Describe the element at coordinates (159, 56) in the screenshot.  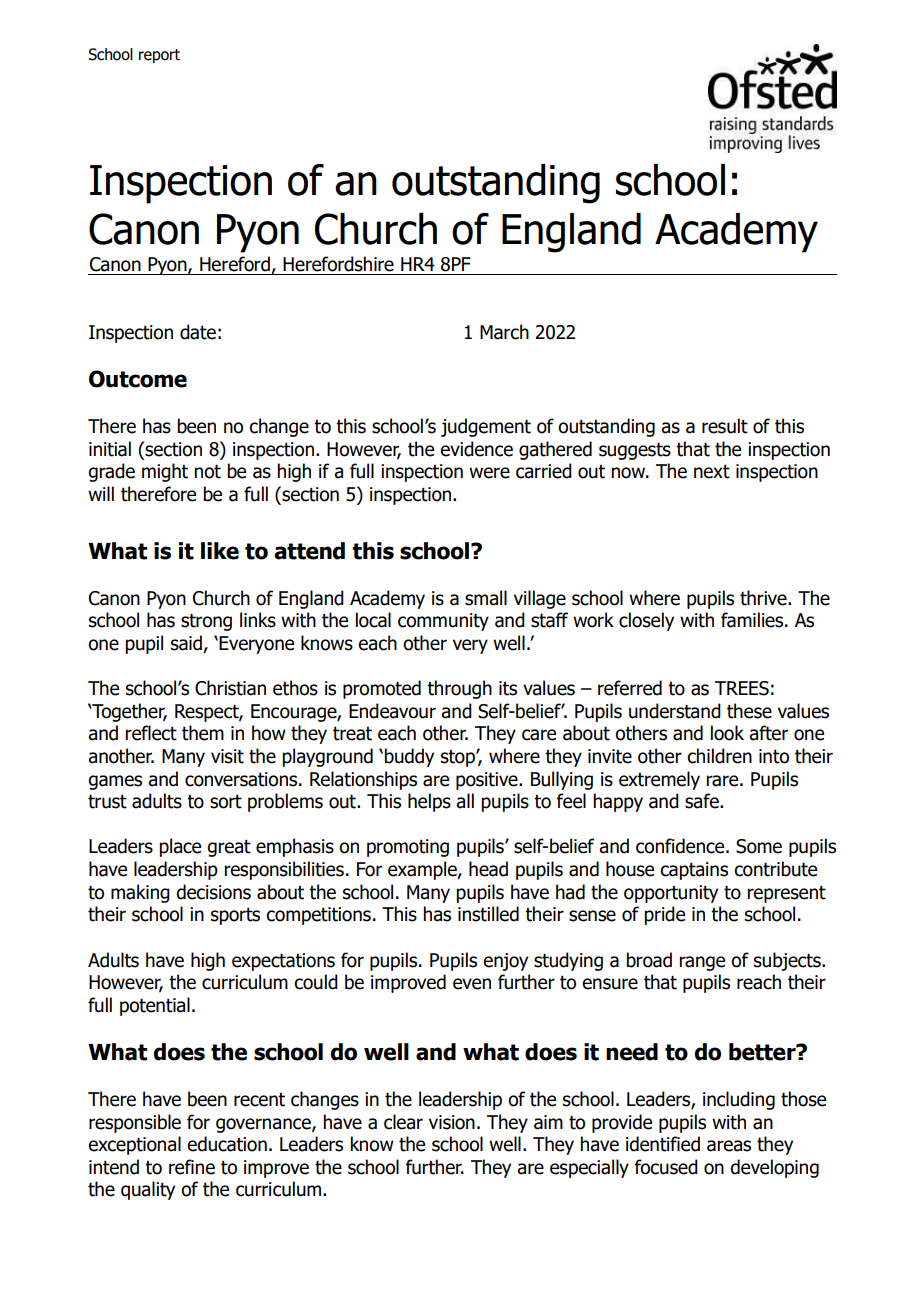
I see `report` at that location.
